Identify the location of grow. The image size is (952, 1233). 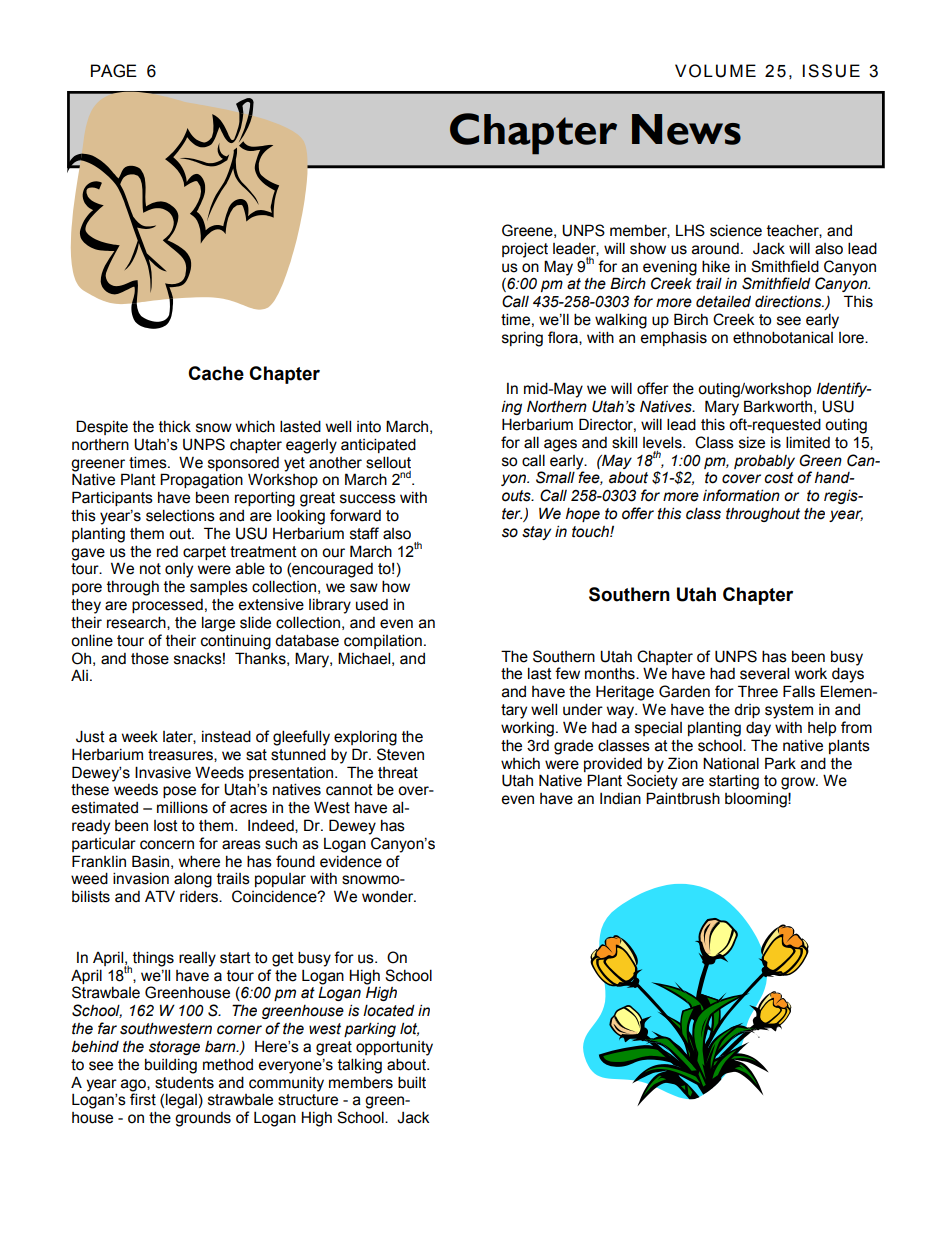
(799, 783).
